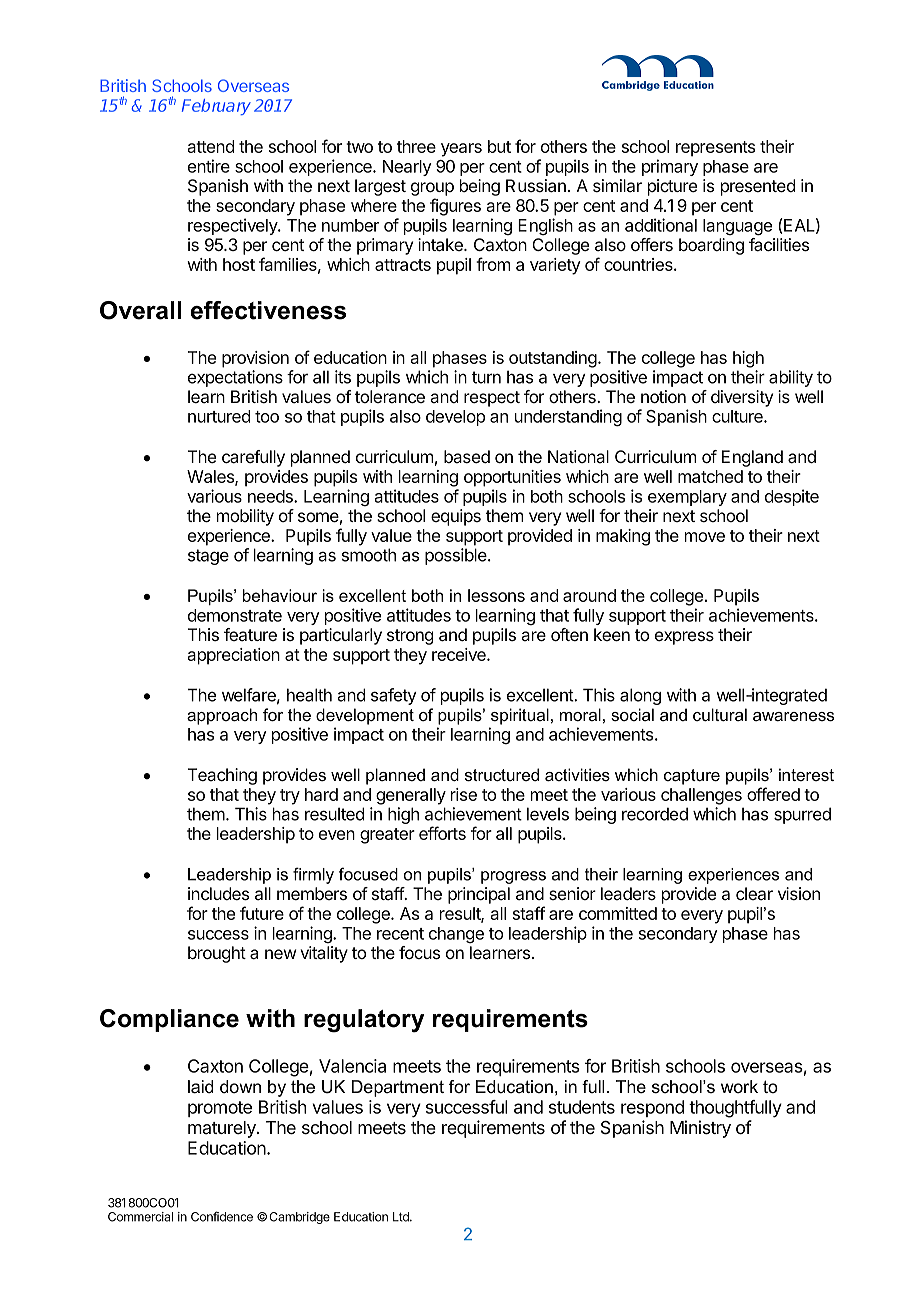 The height and width of the image is (1308, 924). I want to click on capture, so click(692, 777).
